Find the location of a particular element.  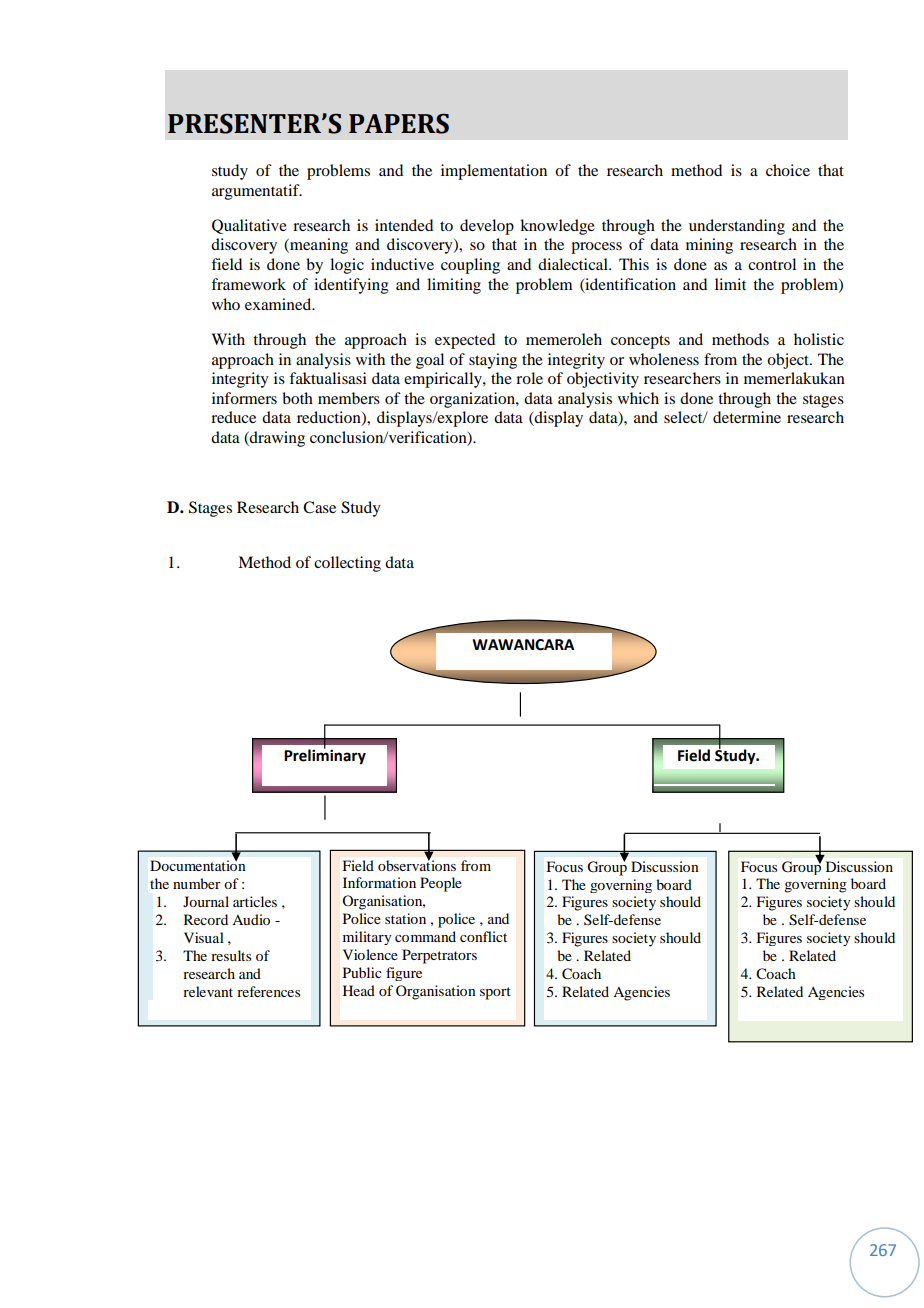

choice is located at coordinates (788, 170).
